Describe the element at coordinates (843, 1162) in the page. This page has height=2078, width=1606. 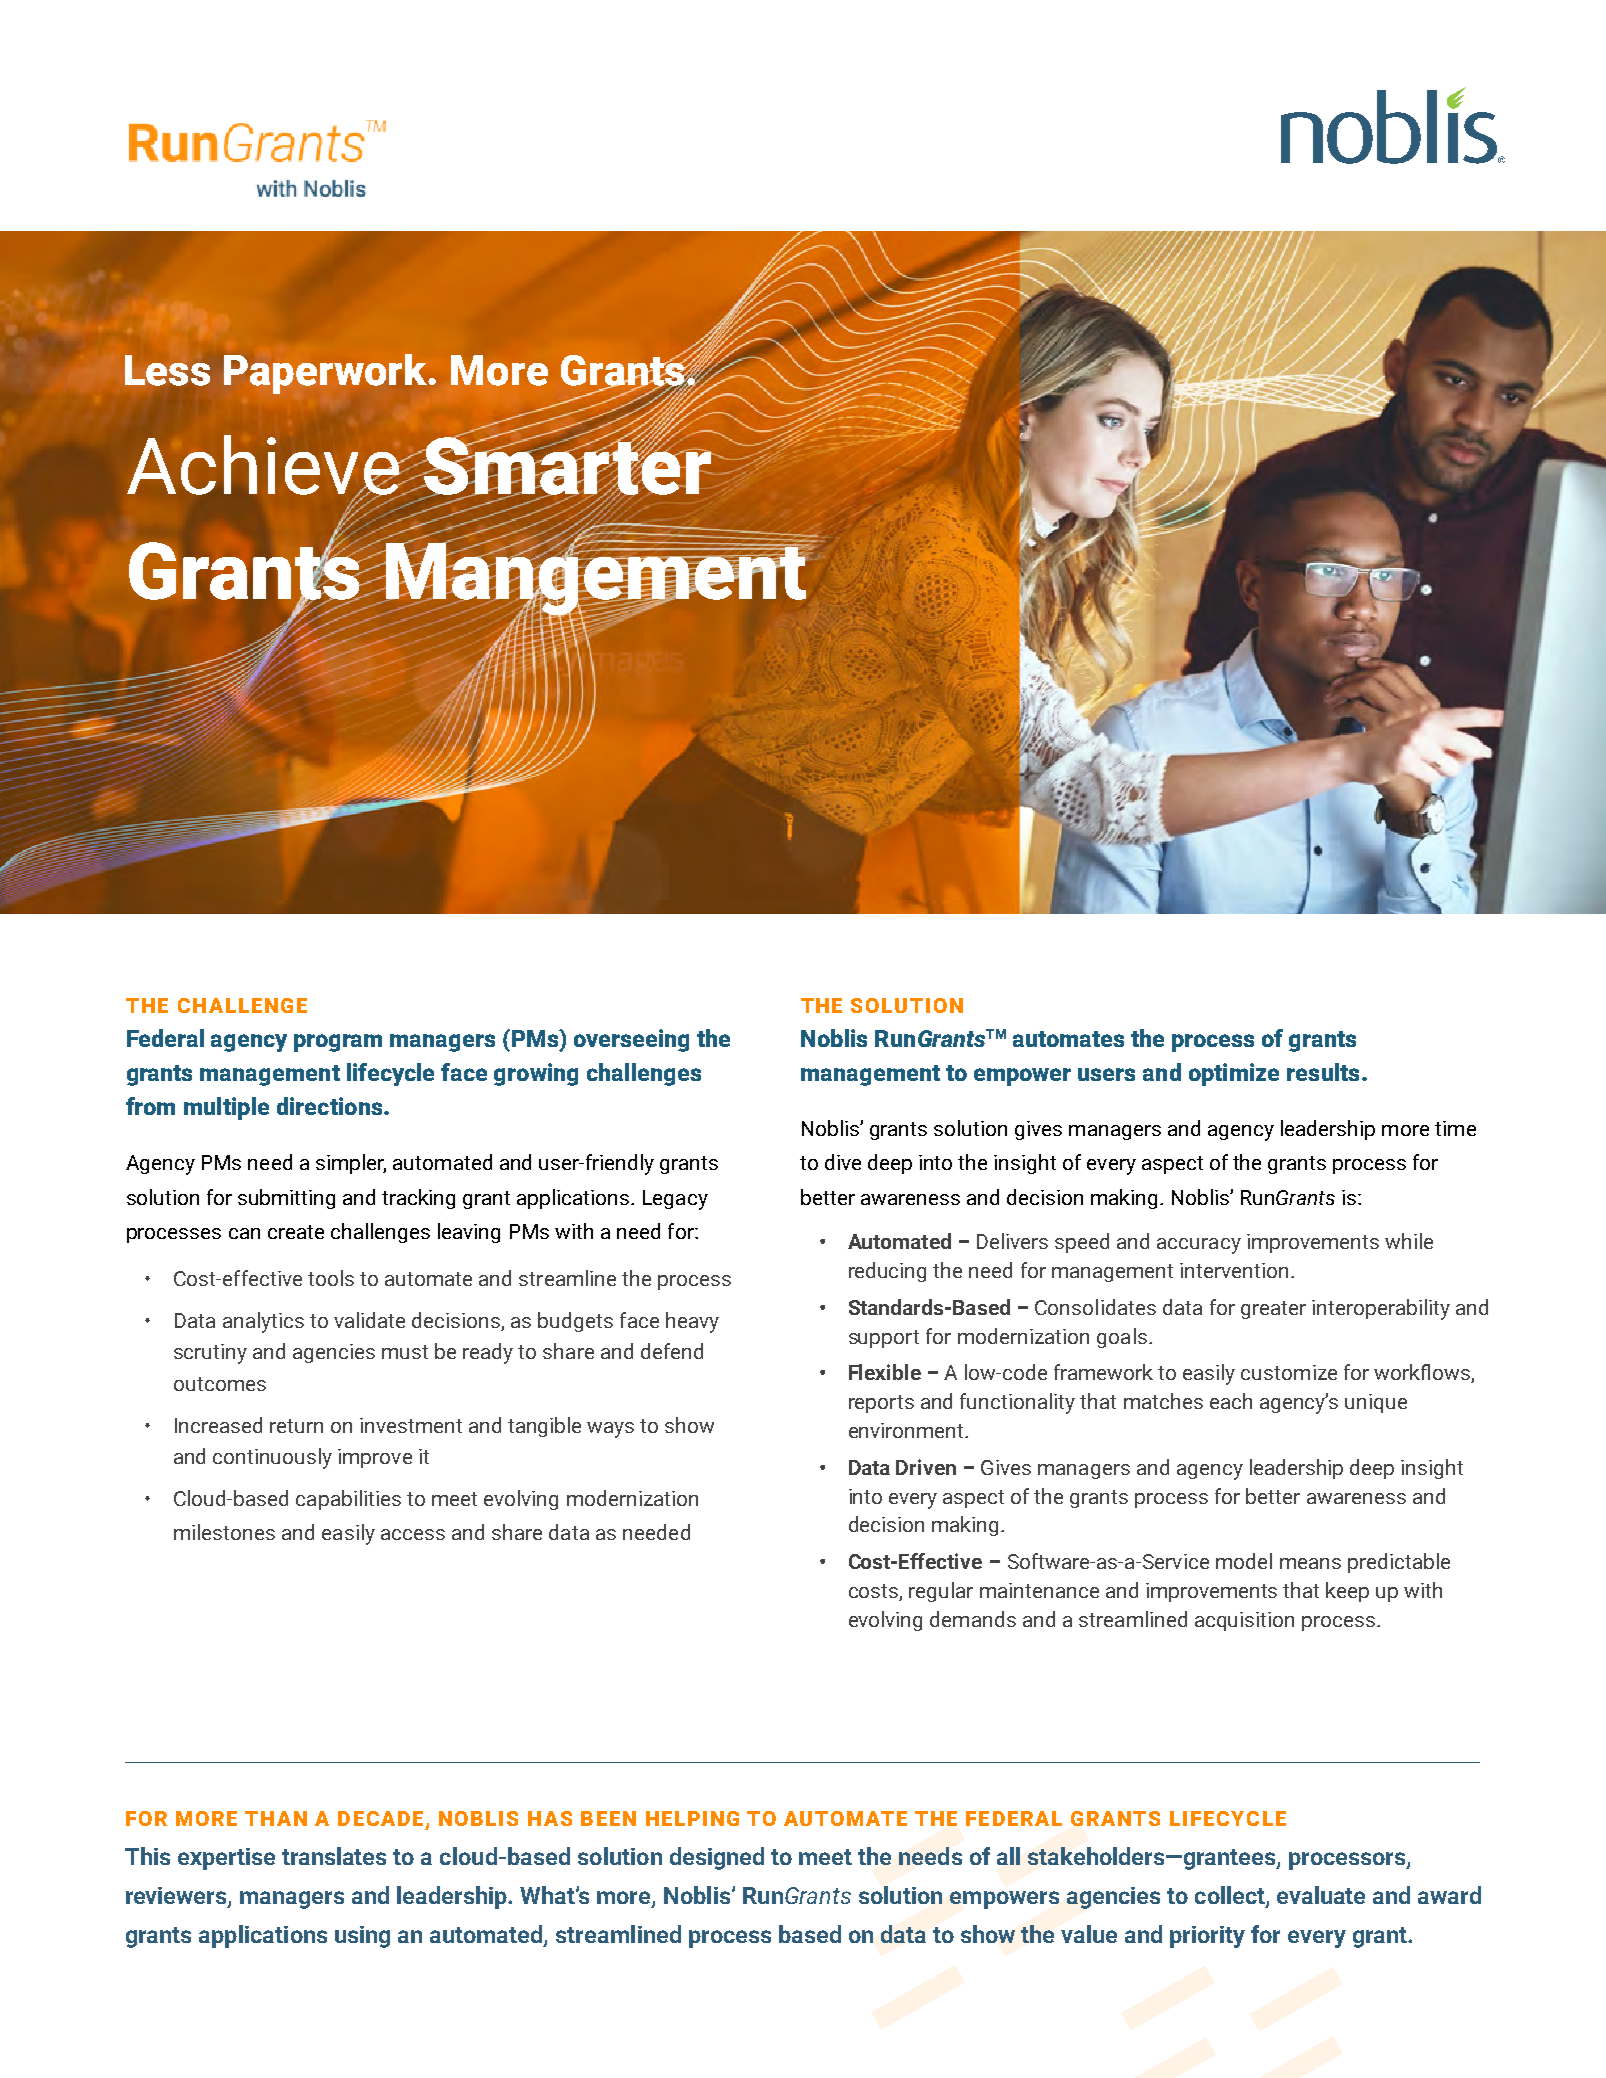
I see `dive` at that location.
